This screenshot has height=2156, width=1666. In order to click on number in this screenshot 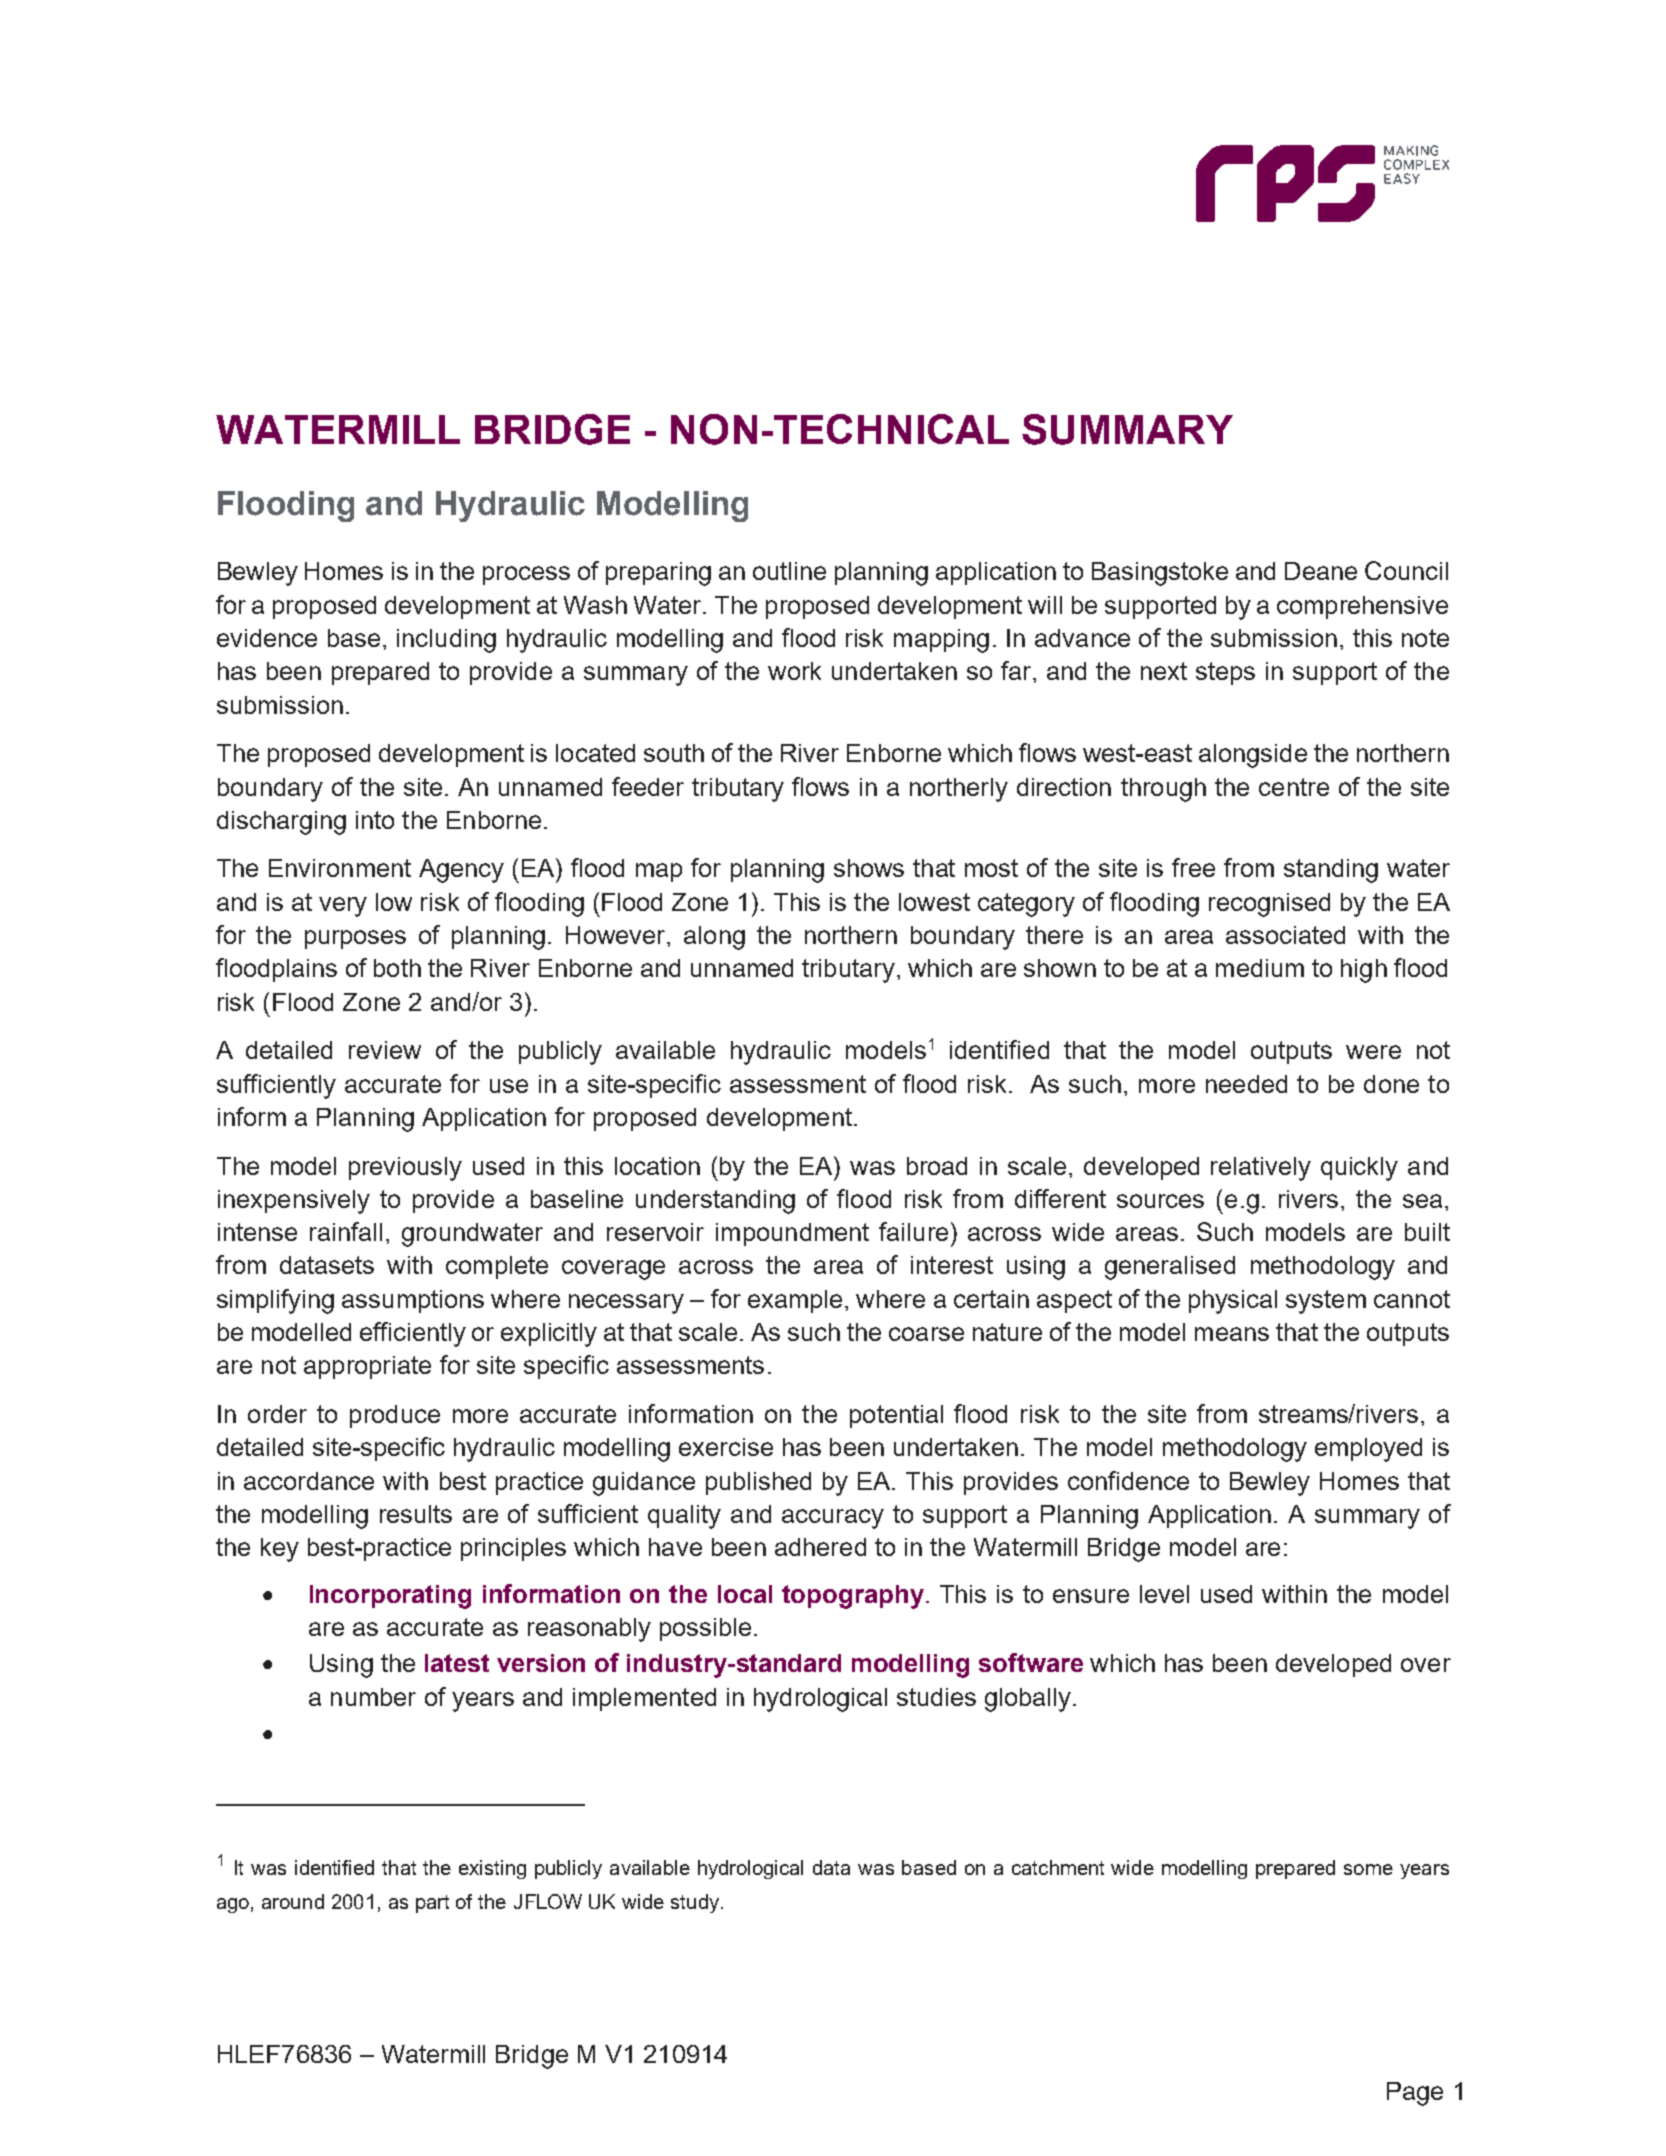, I will do `click(373, 1697)`.
